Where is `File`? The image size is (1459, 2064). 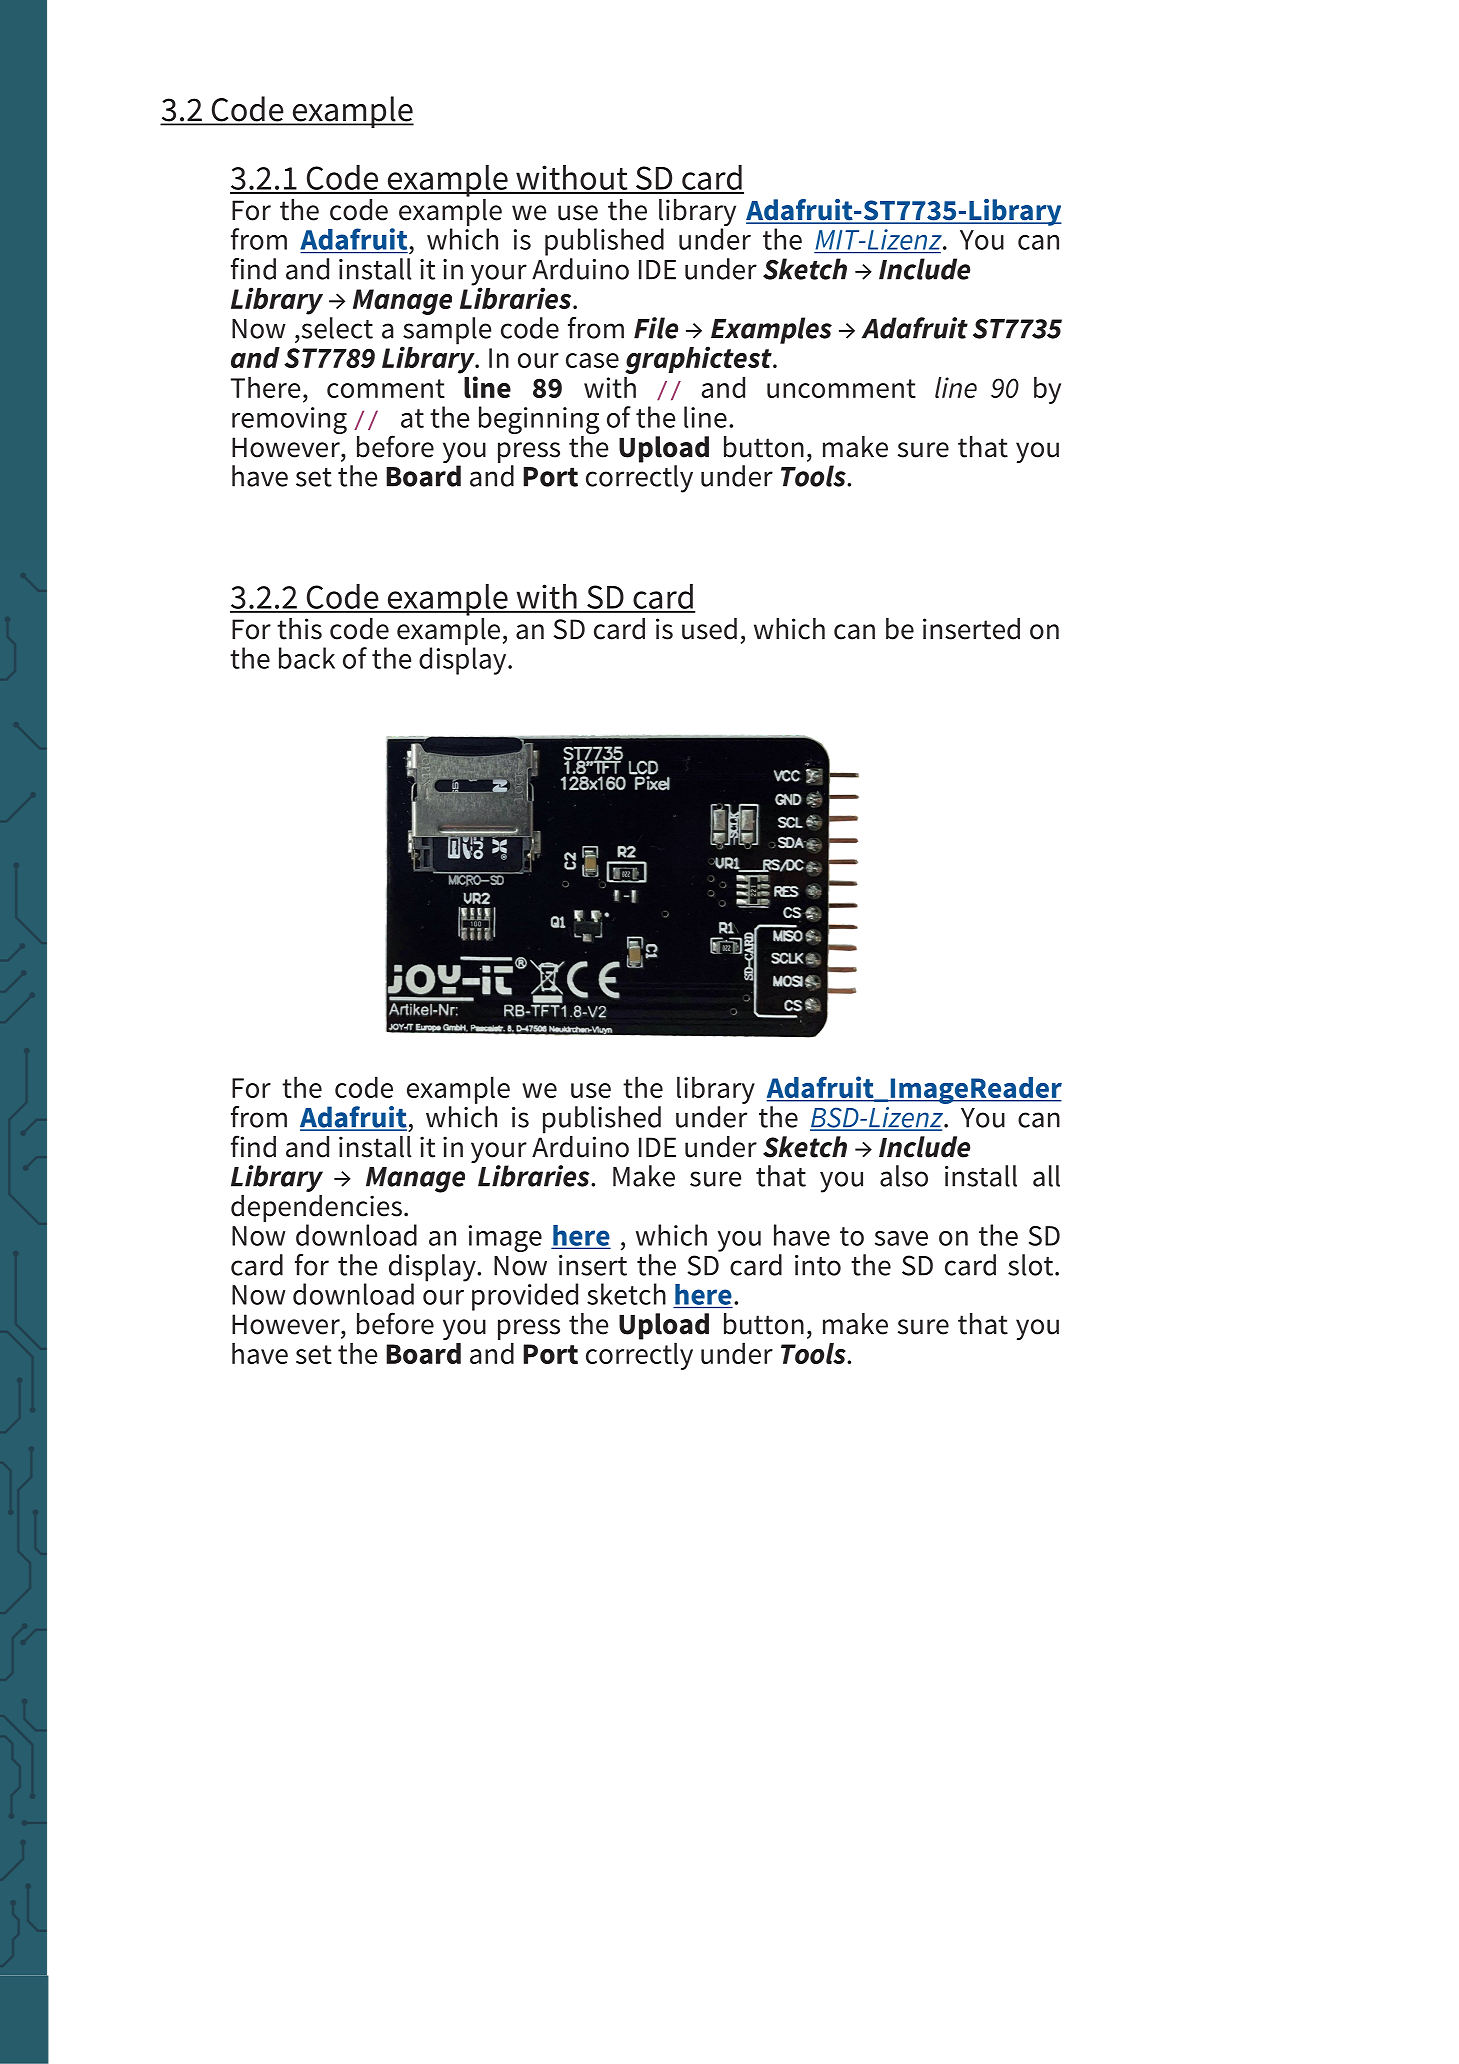 File is located at coordinates (656, 328).
